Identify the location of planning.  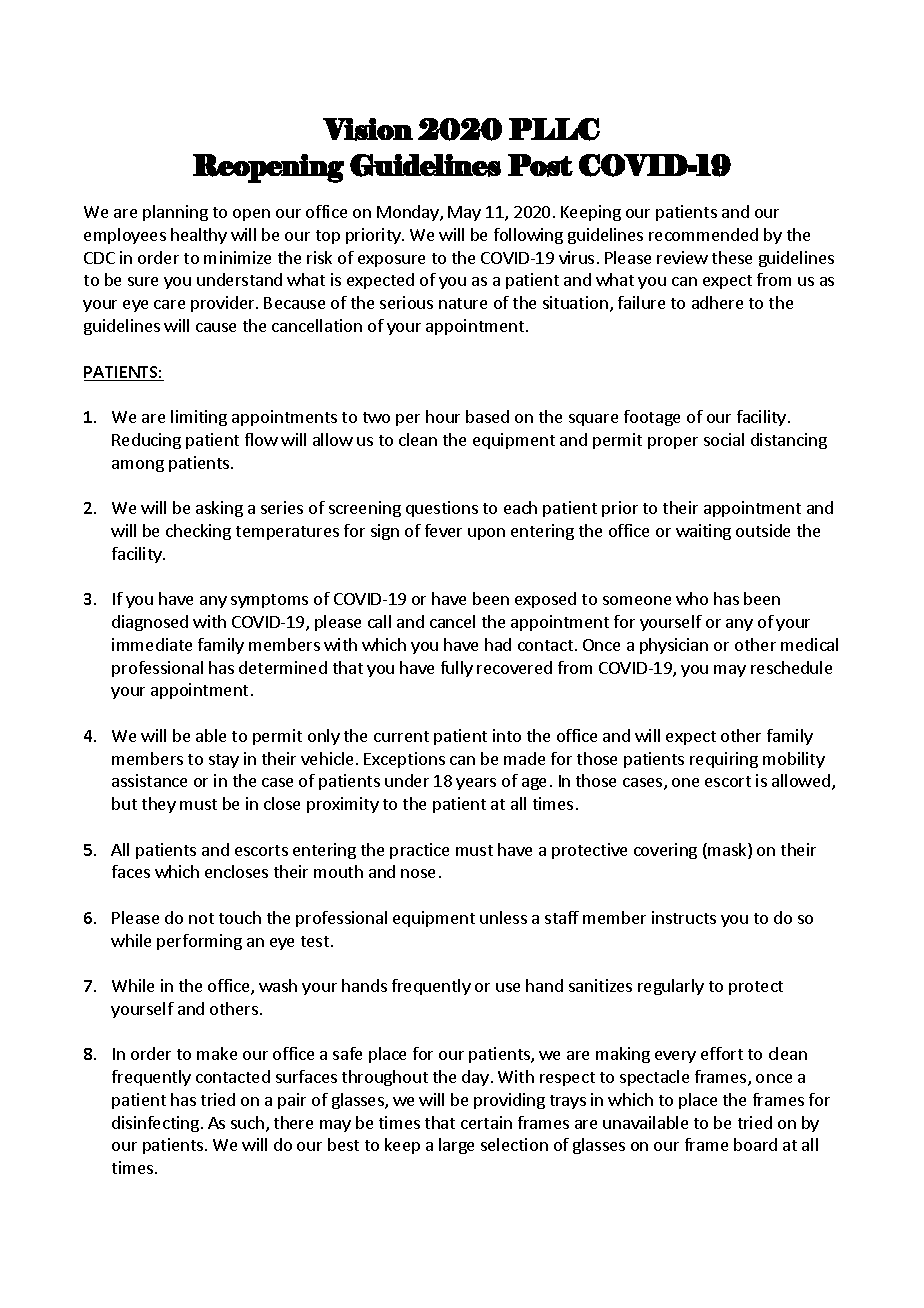
(175, 213).
